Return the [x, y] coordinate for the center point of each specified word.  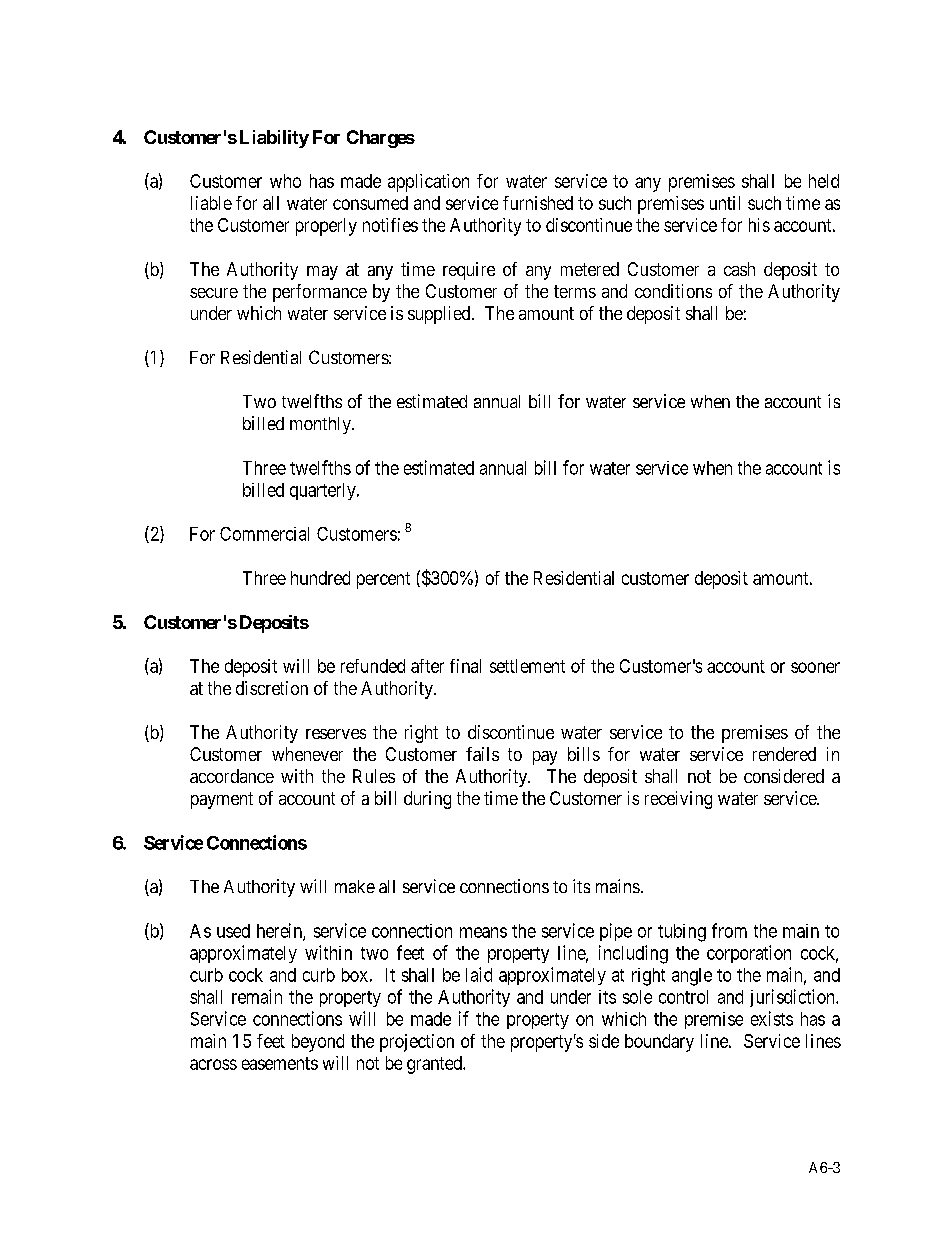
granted [435, 1065]
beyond [318, 1043]
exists [772, 1018]
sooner [815, 667]
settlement [527, 666]
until [725, 203]
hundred [320, 578]
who [285, 181]
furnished [538, 203]
